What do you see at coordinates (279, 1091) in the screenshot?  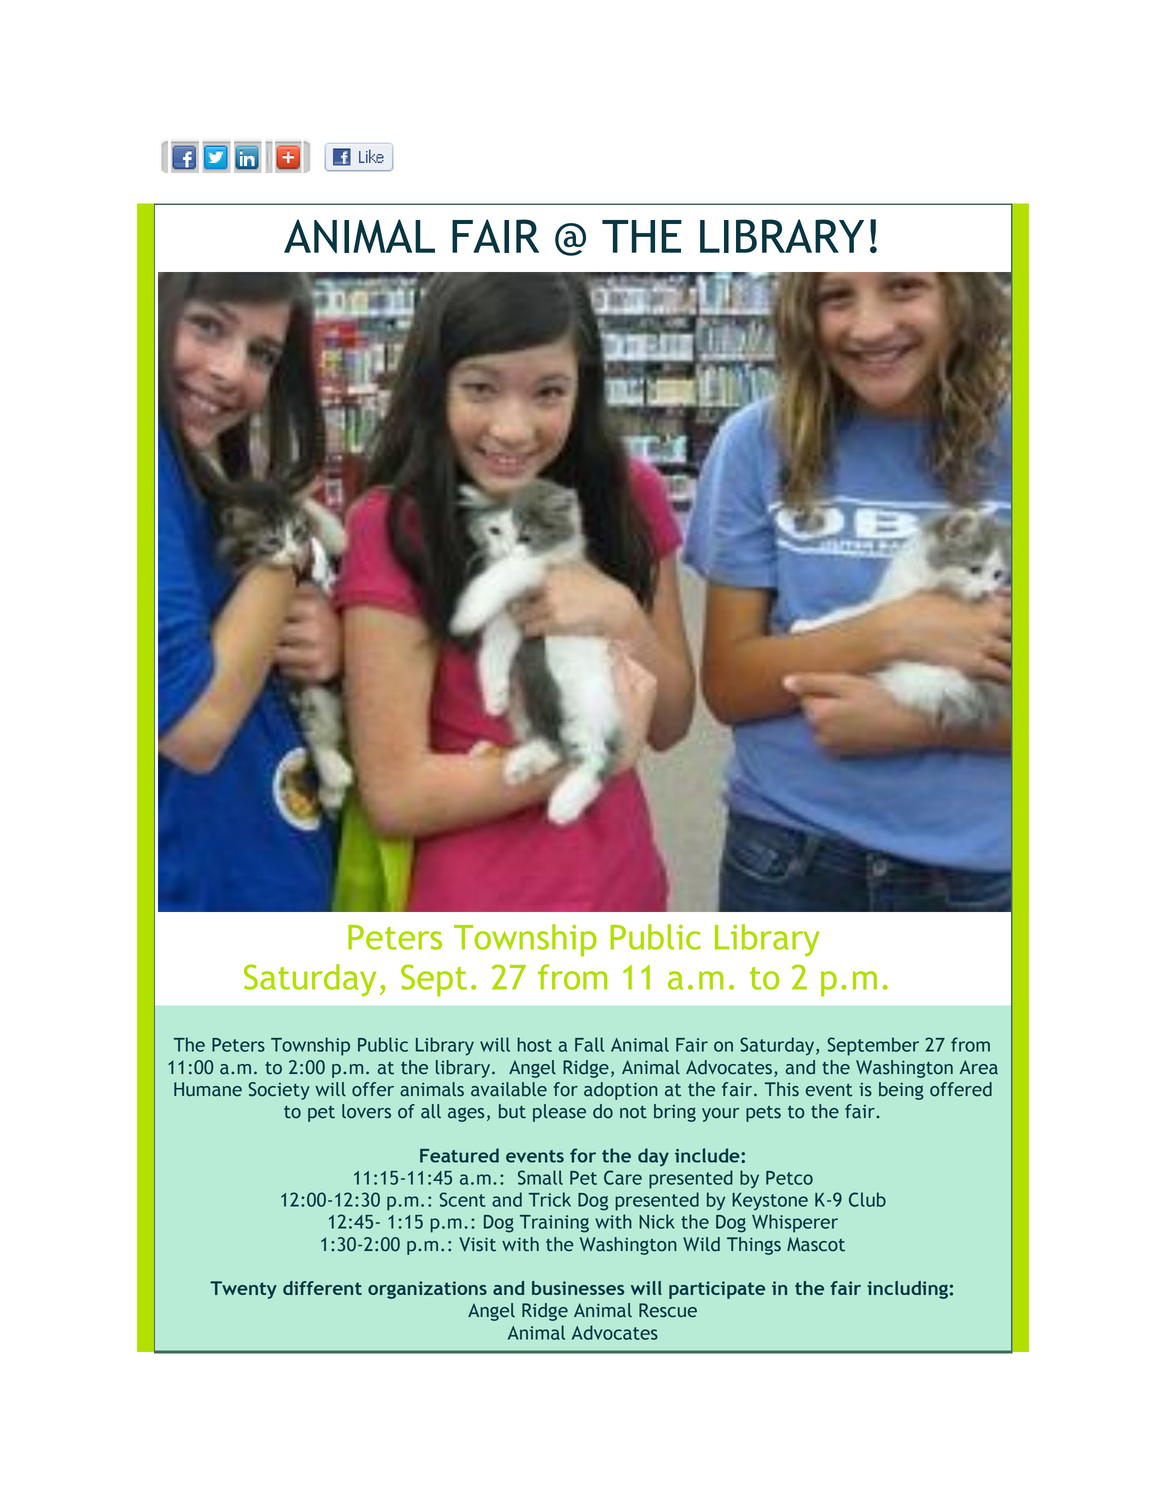 I see `Society` at bounding box center [279, 1091].
